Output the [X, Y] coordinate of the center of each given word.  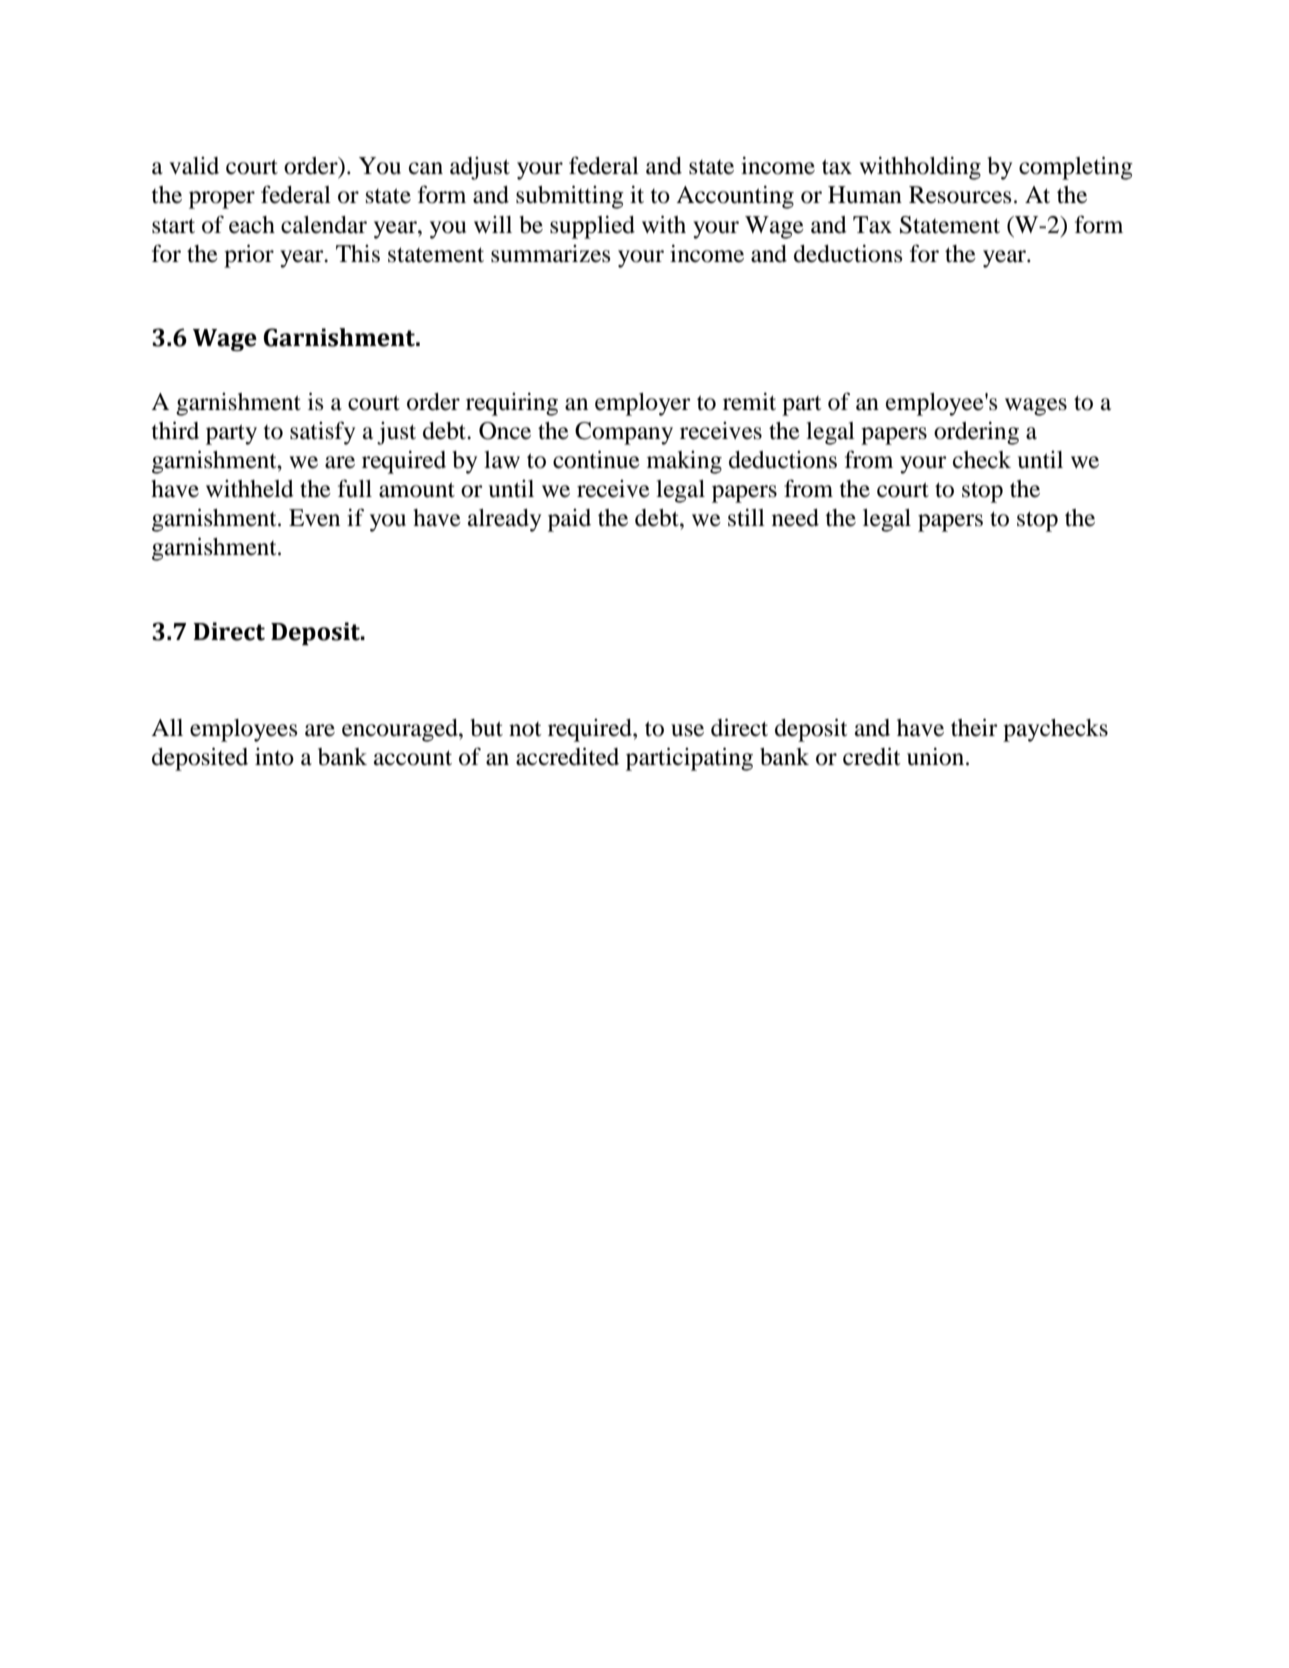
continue [596, 459]
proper [222, 200]
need [795, 518]
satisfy [322, 433]
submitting [570, 197]
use [687, 730]
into [274, 757]
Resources [960, 195]
